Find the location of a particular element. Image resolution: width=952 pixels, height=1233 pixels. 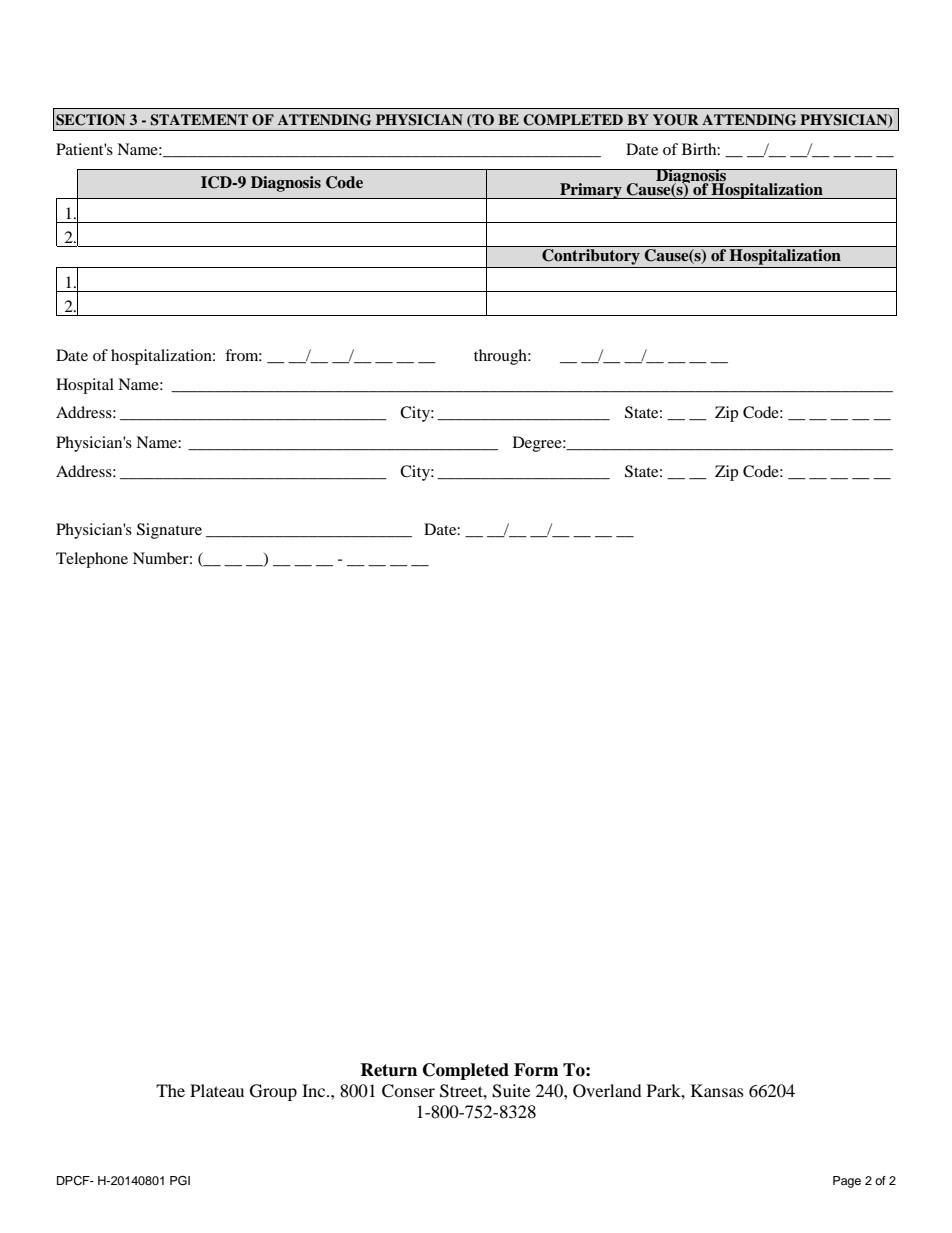

Primary is located at coordinates (591, 191).
